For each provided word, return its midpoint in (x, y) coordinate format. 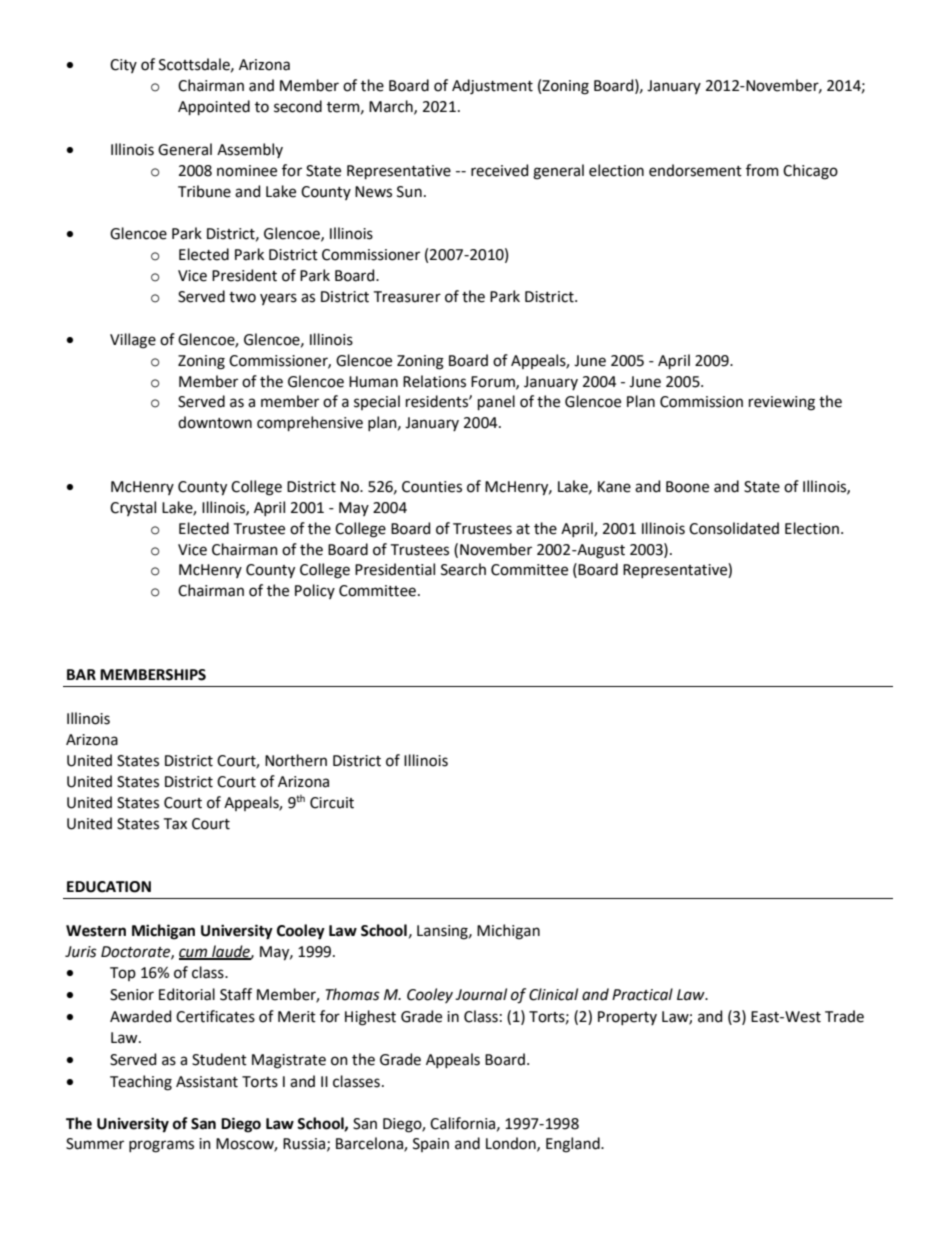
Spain (431, 1145)
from (762, 170)
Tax (175, 824)
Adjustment (492, 87)
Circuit (332, 803)
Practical (642, 994)
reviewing (782, 403)
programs (161, 1146)
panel (496, 402)
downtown (215, 422)
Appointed (214, 107)
